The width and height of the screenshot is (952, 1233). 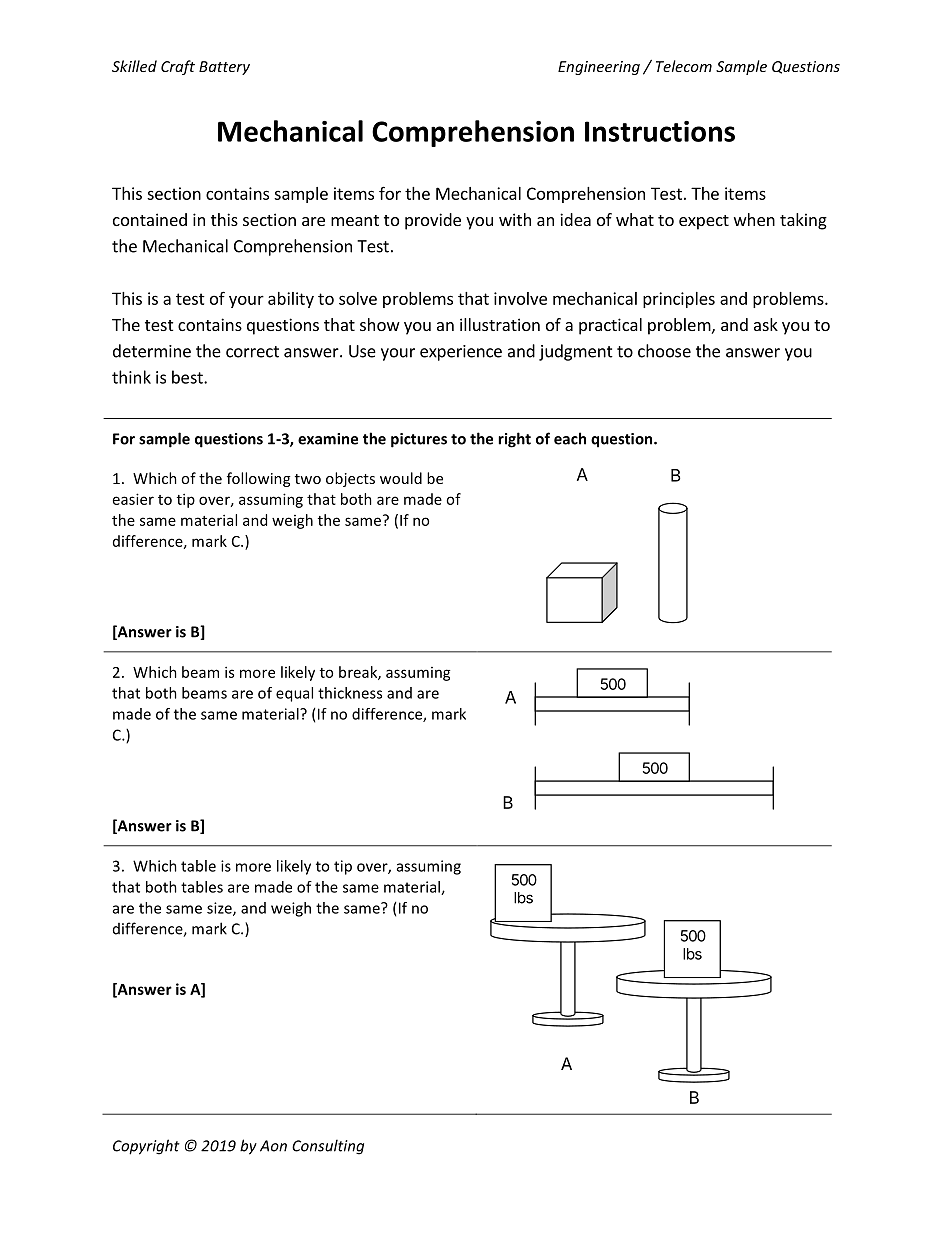 What do you see at coordinates (599, 68) in the screenshot?
I see `Engineering` at bounding box center [599, 68].
